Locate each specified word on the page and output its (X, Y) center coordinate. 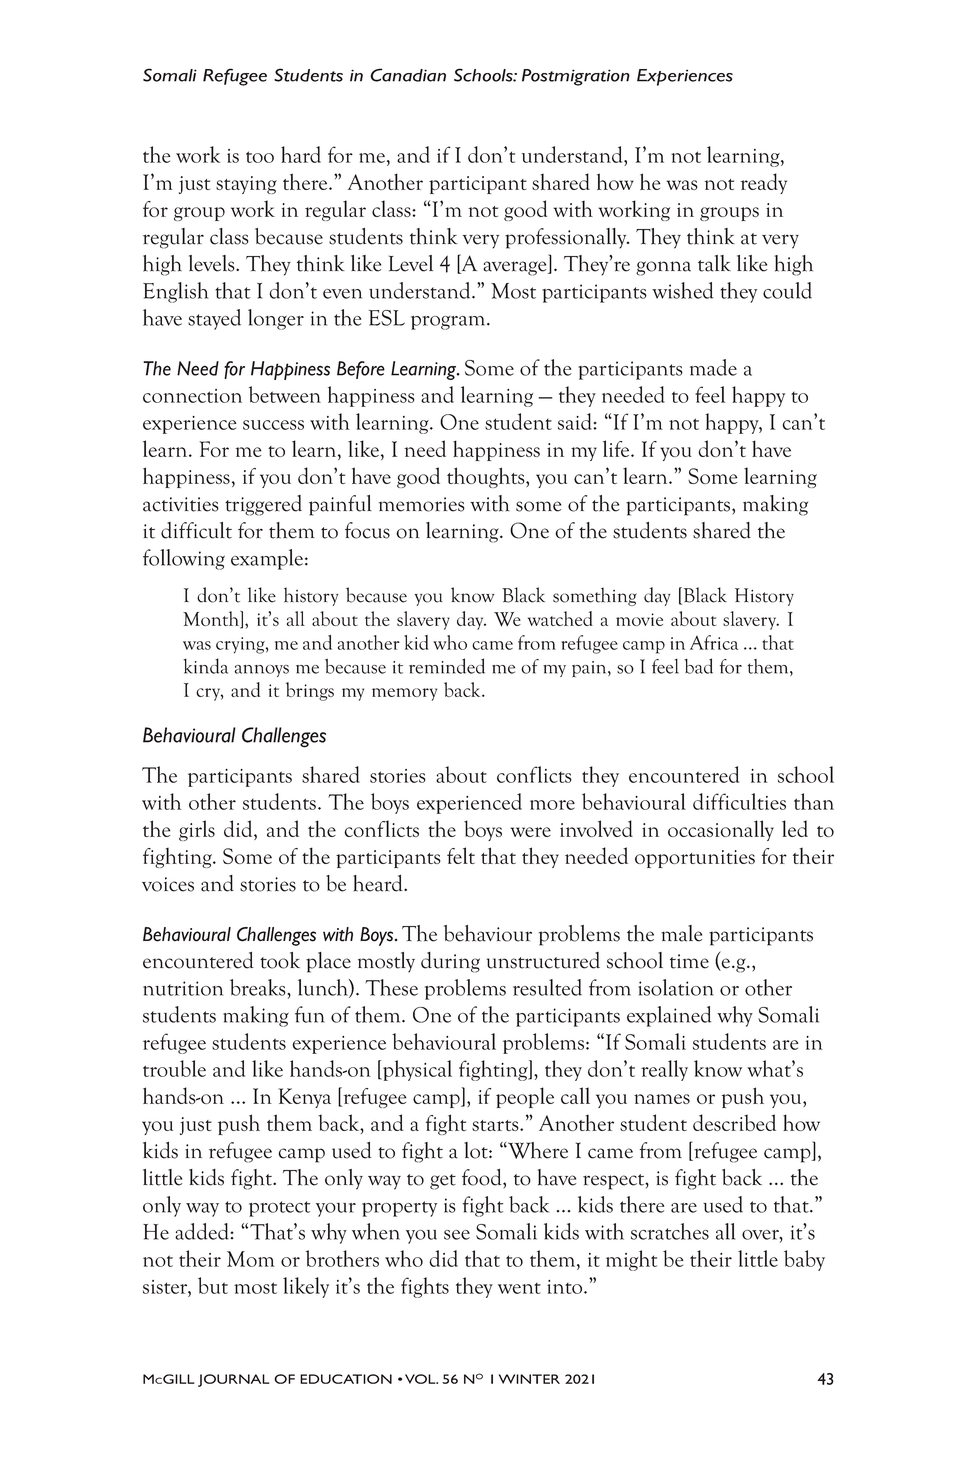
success (273, 425)
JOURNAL (233, 1380)
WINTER (529, 1379)
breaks (259, 987)
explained (669, 1016)
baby (804, 1260)
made (713, 367)
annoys (262, 671)
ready (763, 183)
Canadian (408, 75)
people (525, 1097)
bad (698, 666)
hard (301, 154)
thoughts (487, 477)
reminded (447, 666)
